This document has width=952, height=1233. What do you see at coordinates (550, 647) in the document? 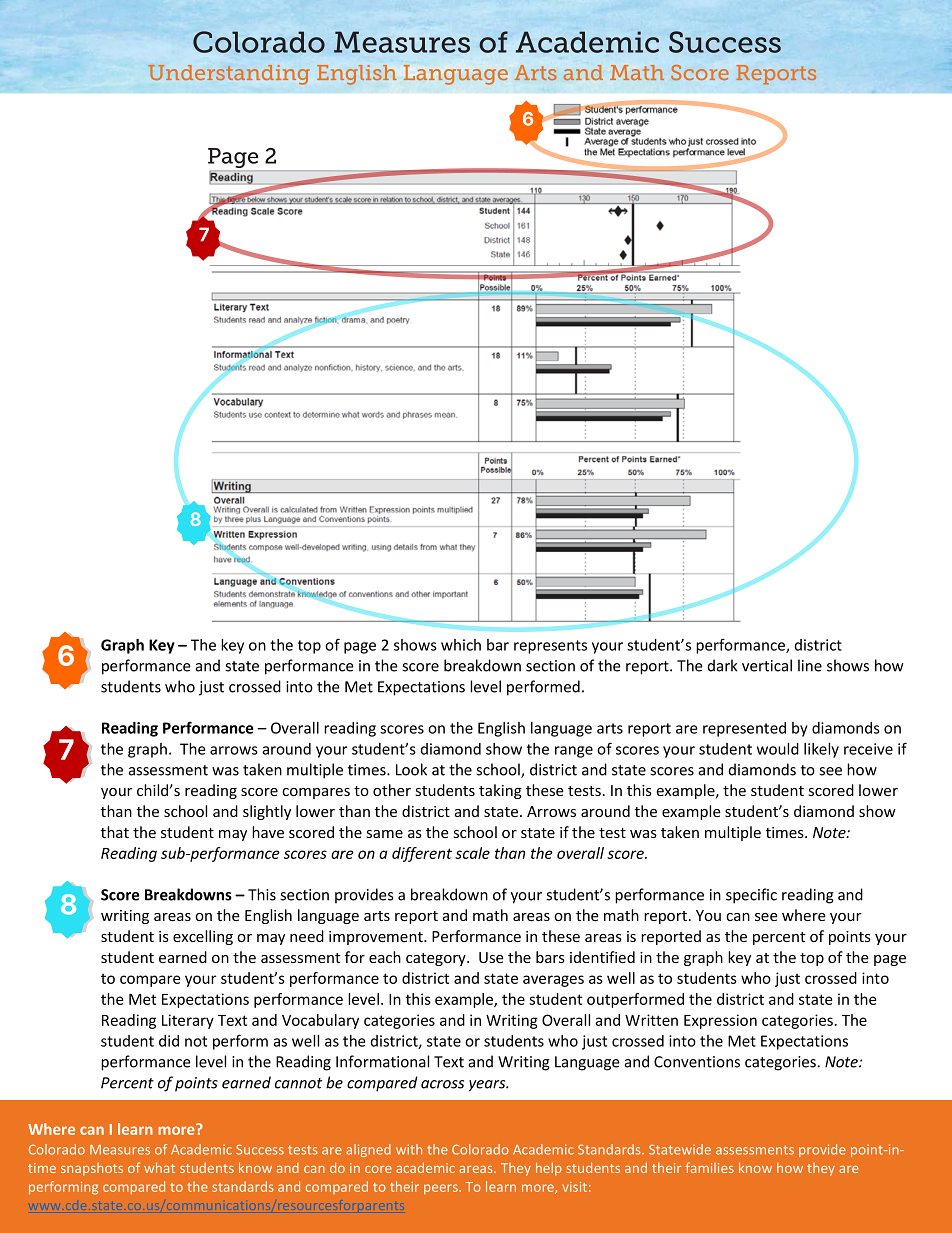
I see `represents` at bounding box center [550, 647].
